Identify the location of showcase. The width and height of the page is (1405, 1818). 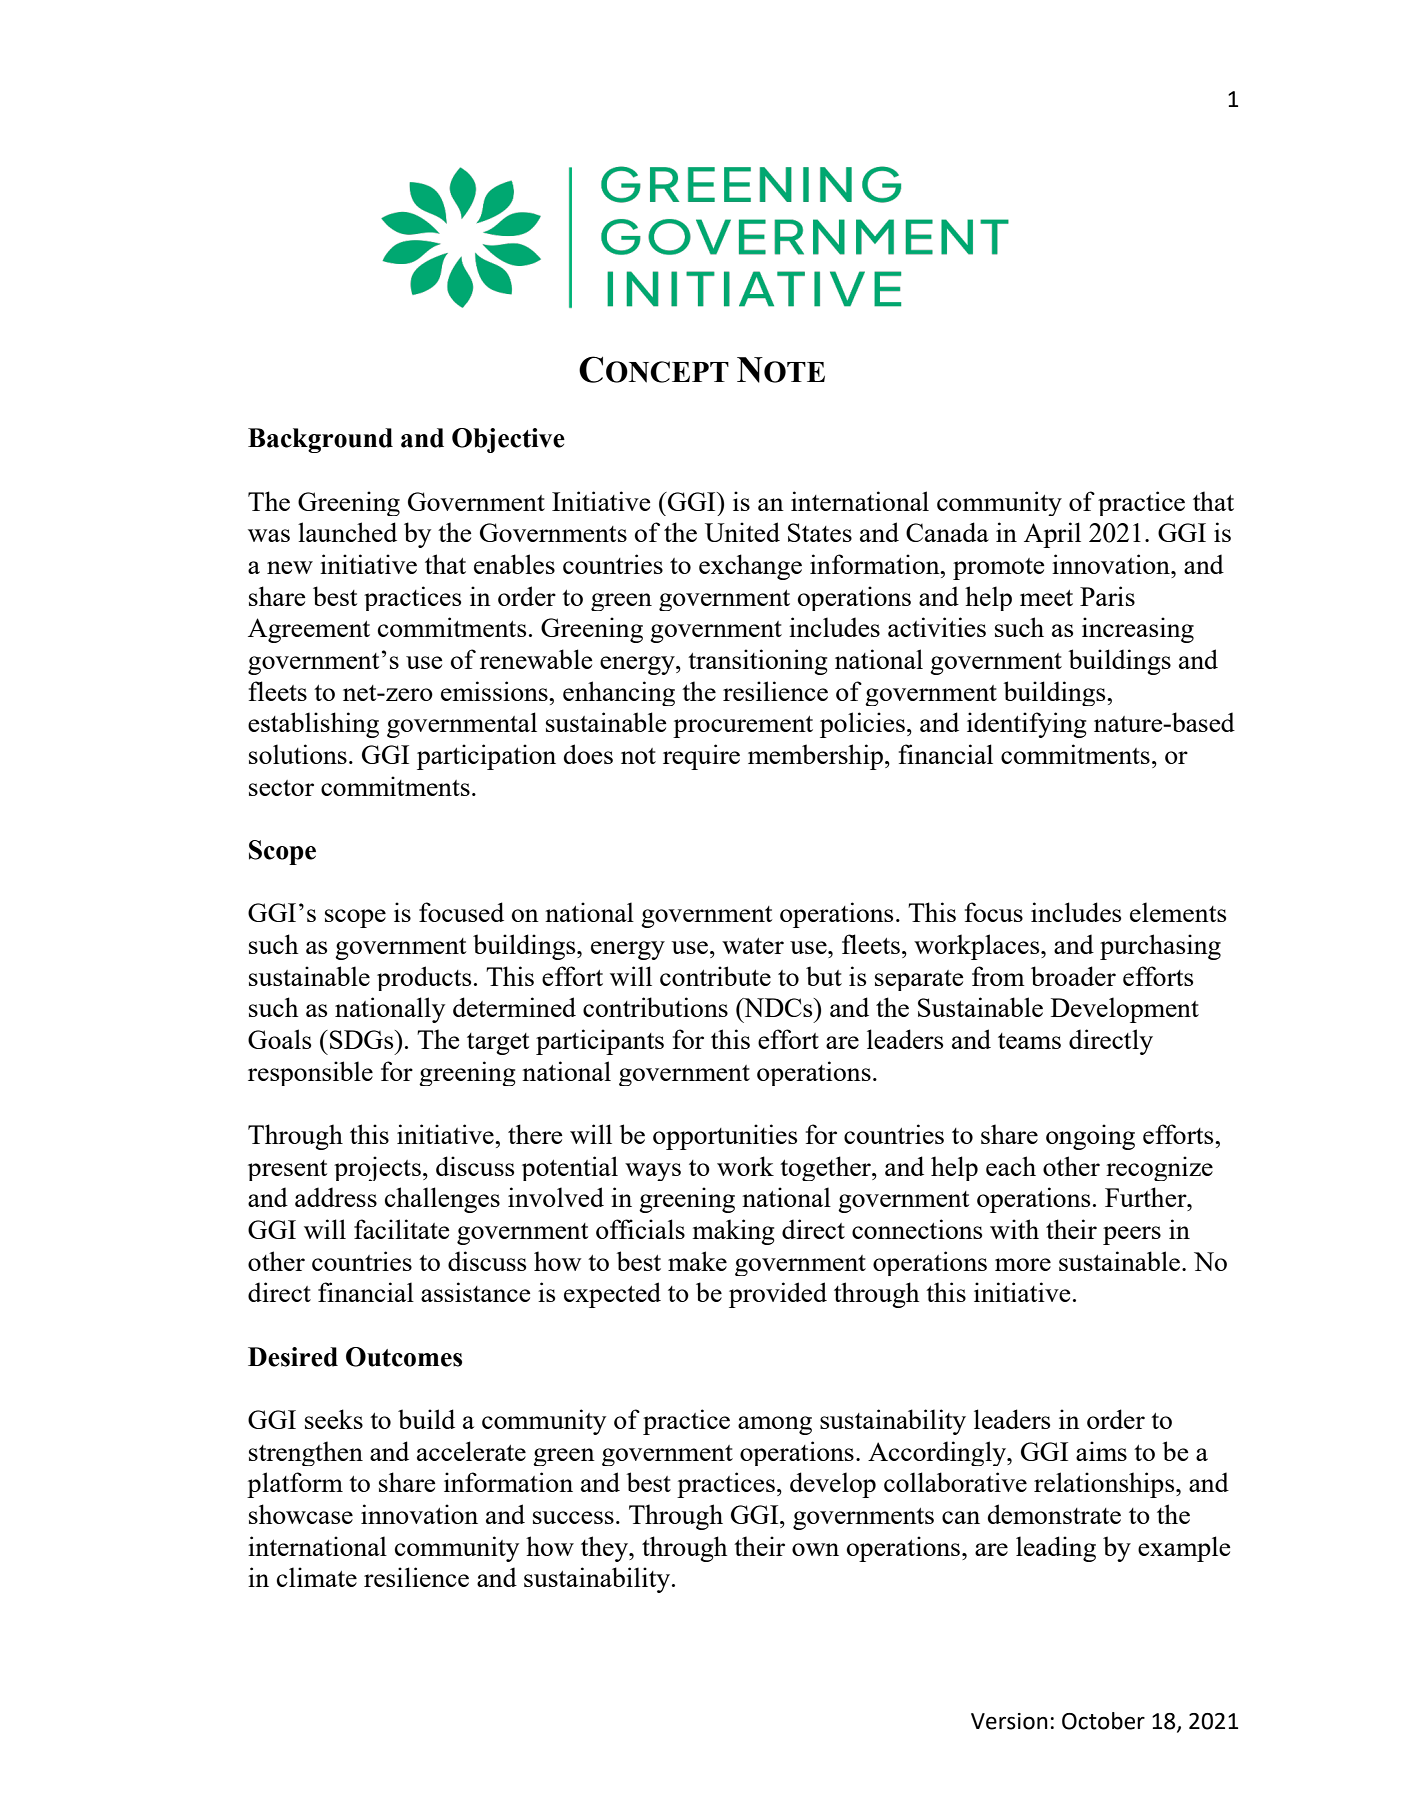
(301, 1514).
